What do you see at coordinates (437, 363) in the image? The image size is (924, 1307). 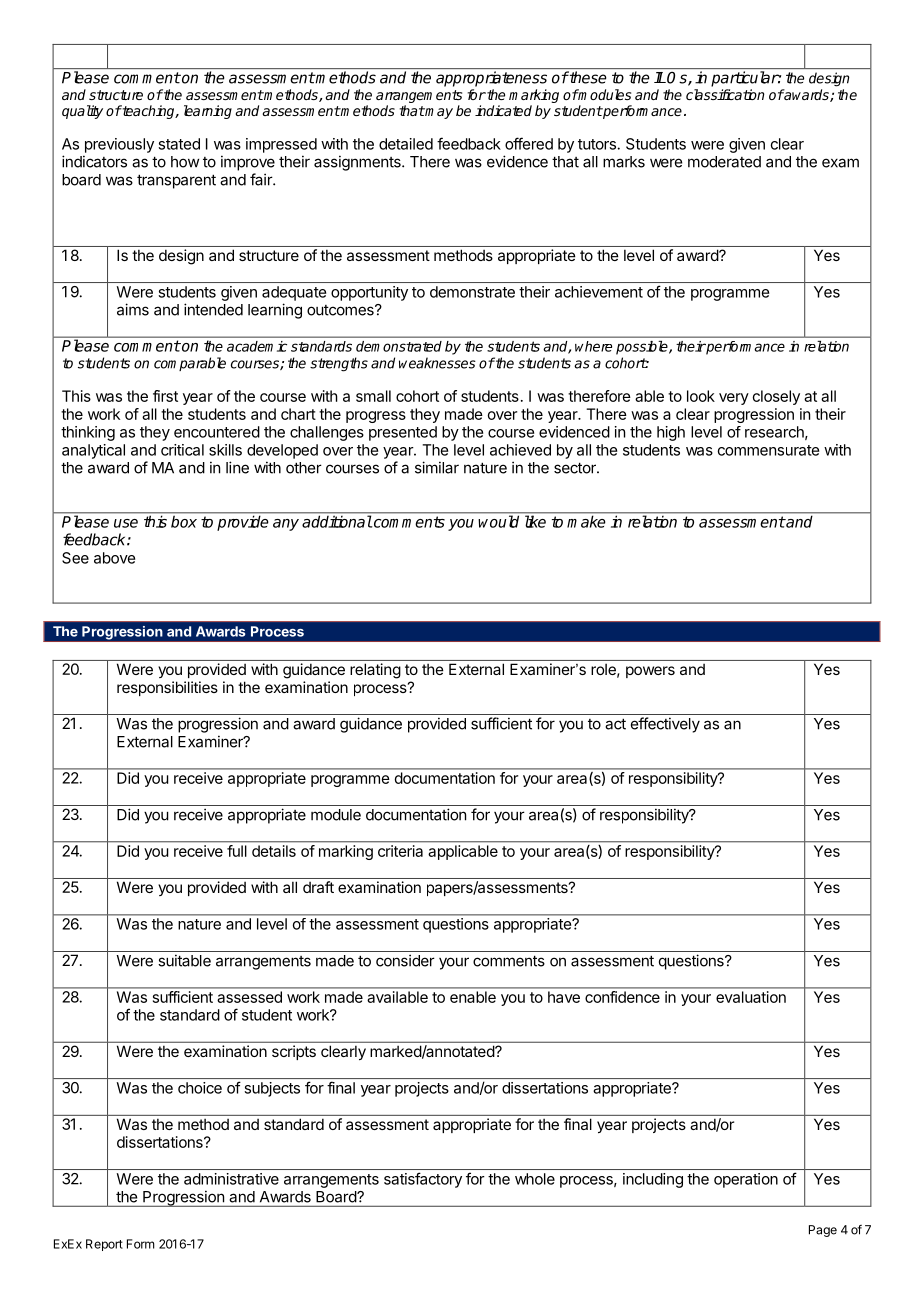 I see `weaknesses` at bounding box center [437, 363].
